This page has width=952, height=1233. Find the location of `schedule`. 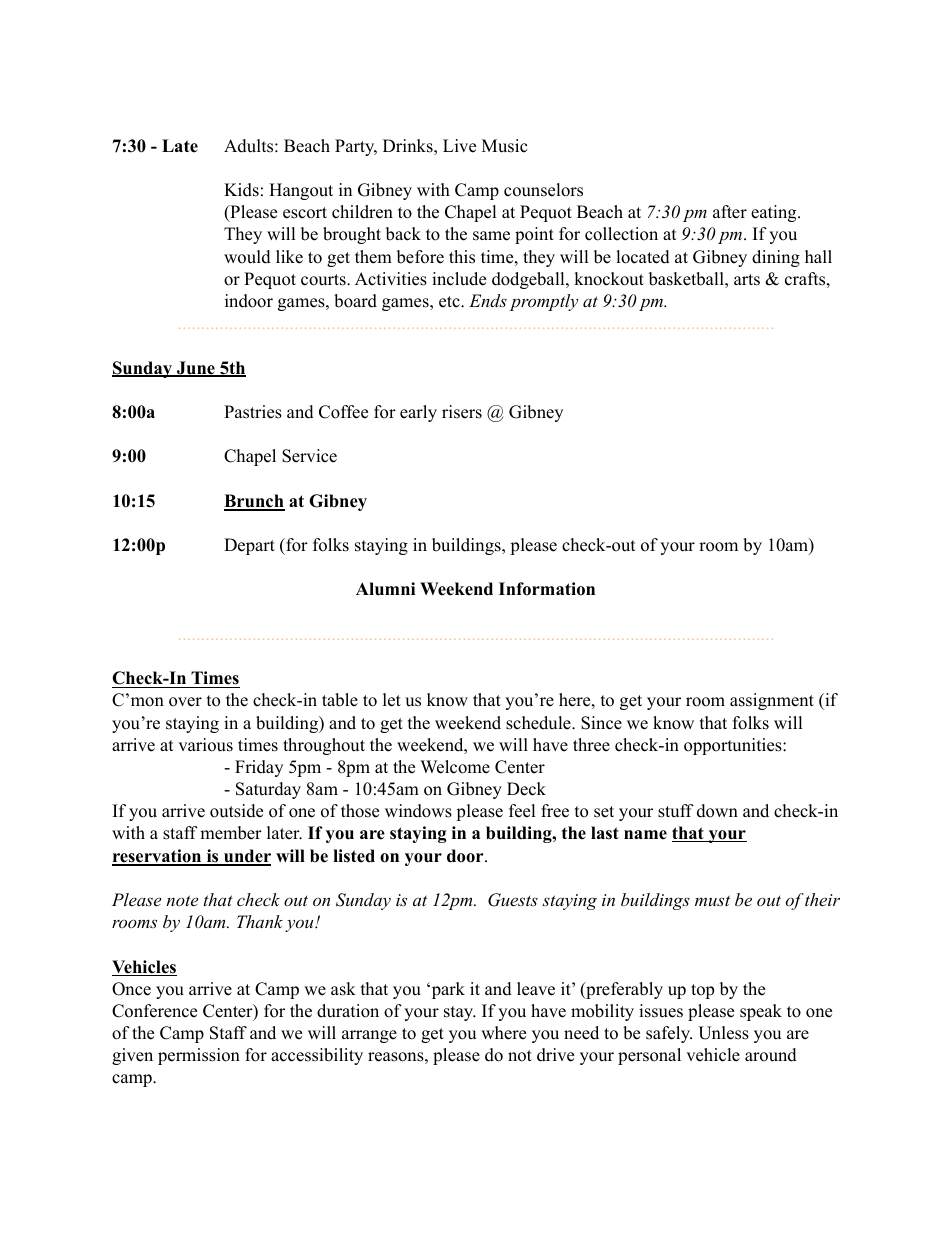

schedule is located at coordinates (539, 723).
